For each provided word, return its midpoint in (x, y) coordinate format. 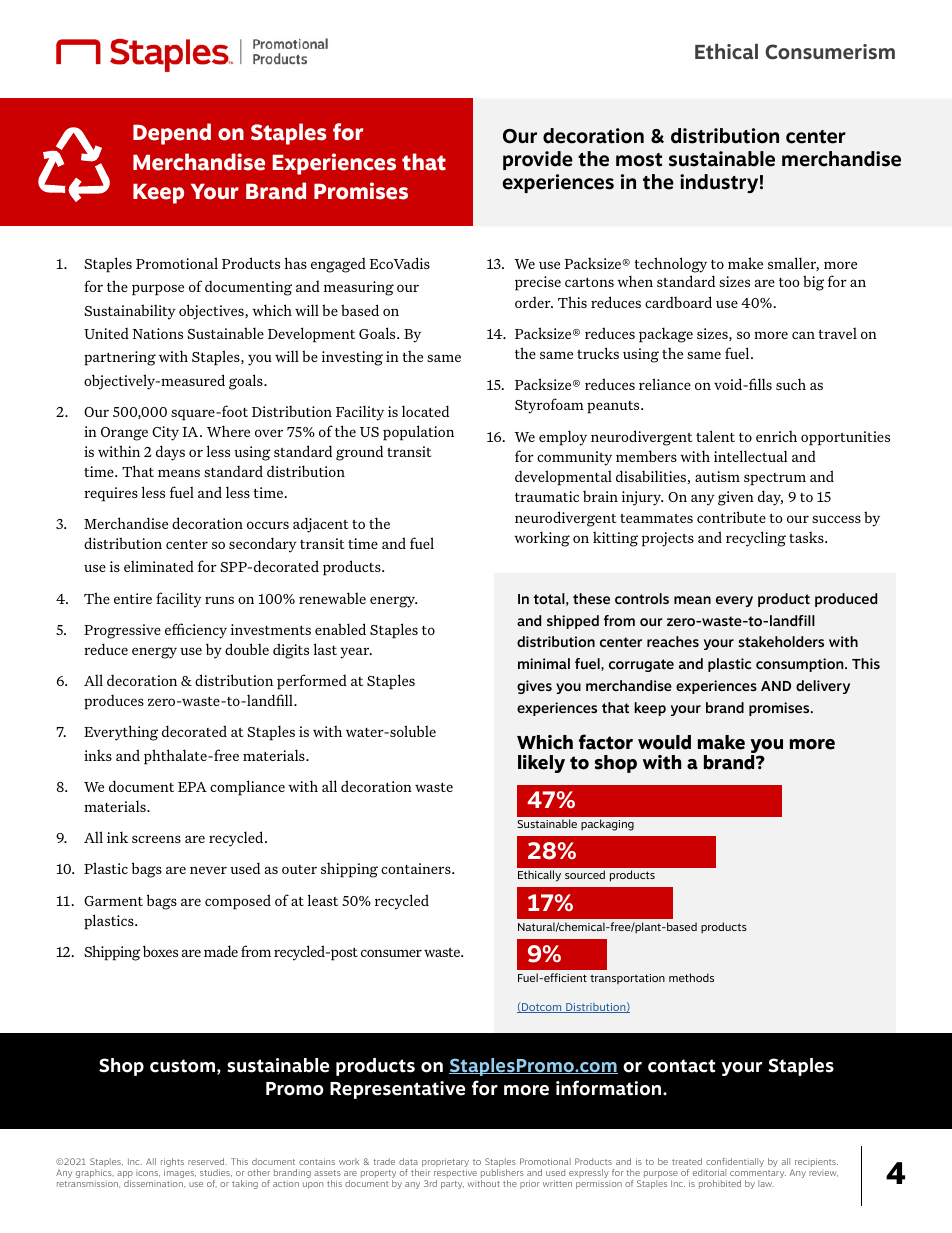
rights (172, 1164)
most (639, 160)
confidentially (734, 1164)
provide (538, 160)
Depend (172, 134)
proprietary (445, 1164)
